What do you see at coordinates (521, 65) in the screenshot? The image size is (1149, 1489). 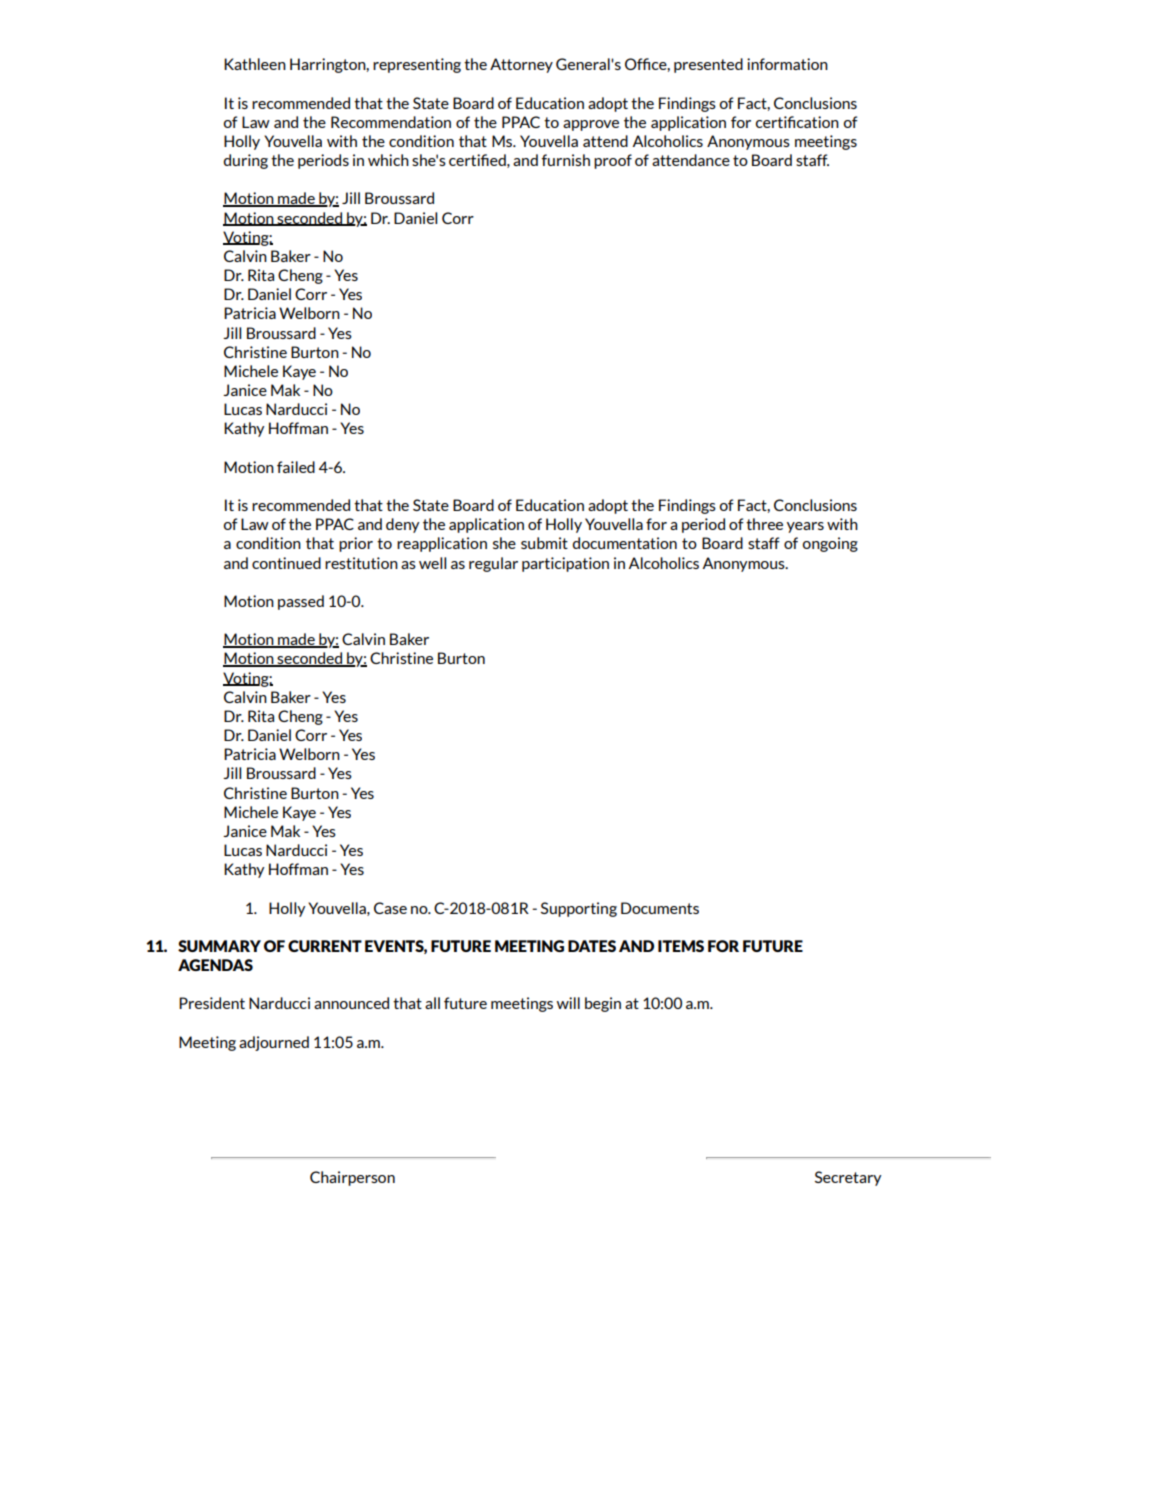 I see `Attorney` at bounding box center [521, 65].
